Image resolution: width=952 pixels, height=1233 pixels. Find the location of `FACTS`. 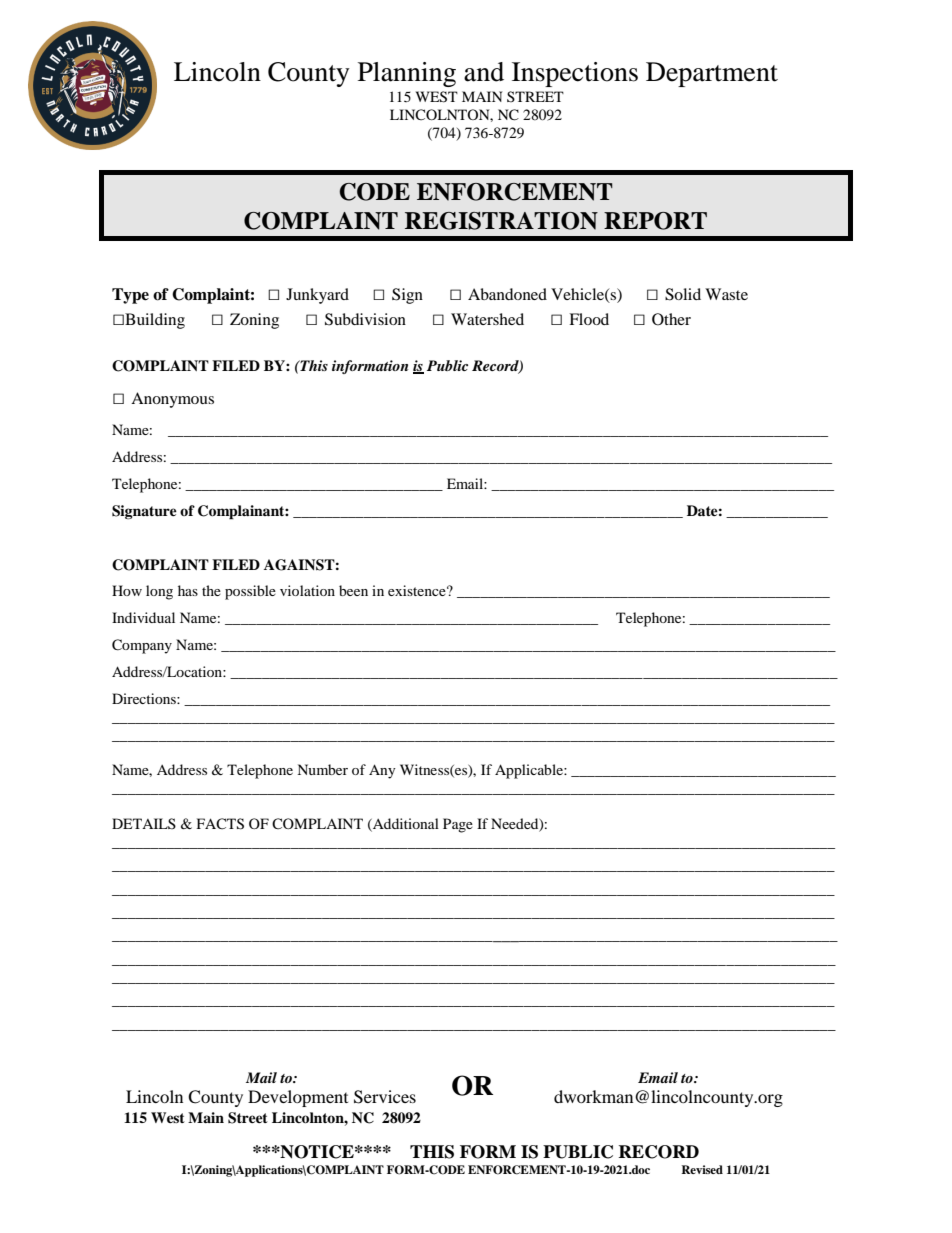

FACTS is located at coordinates (220, 824).
